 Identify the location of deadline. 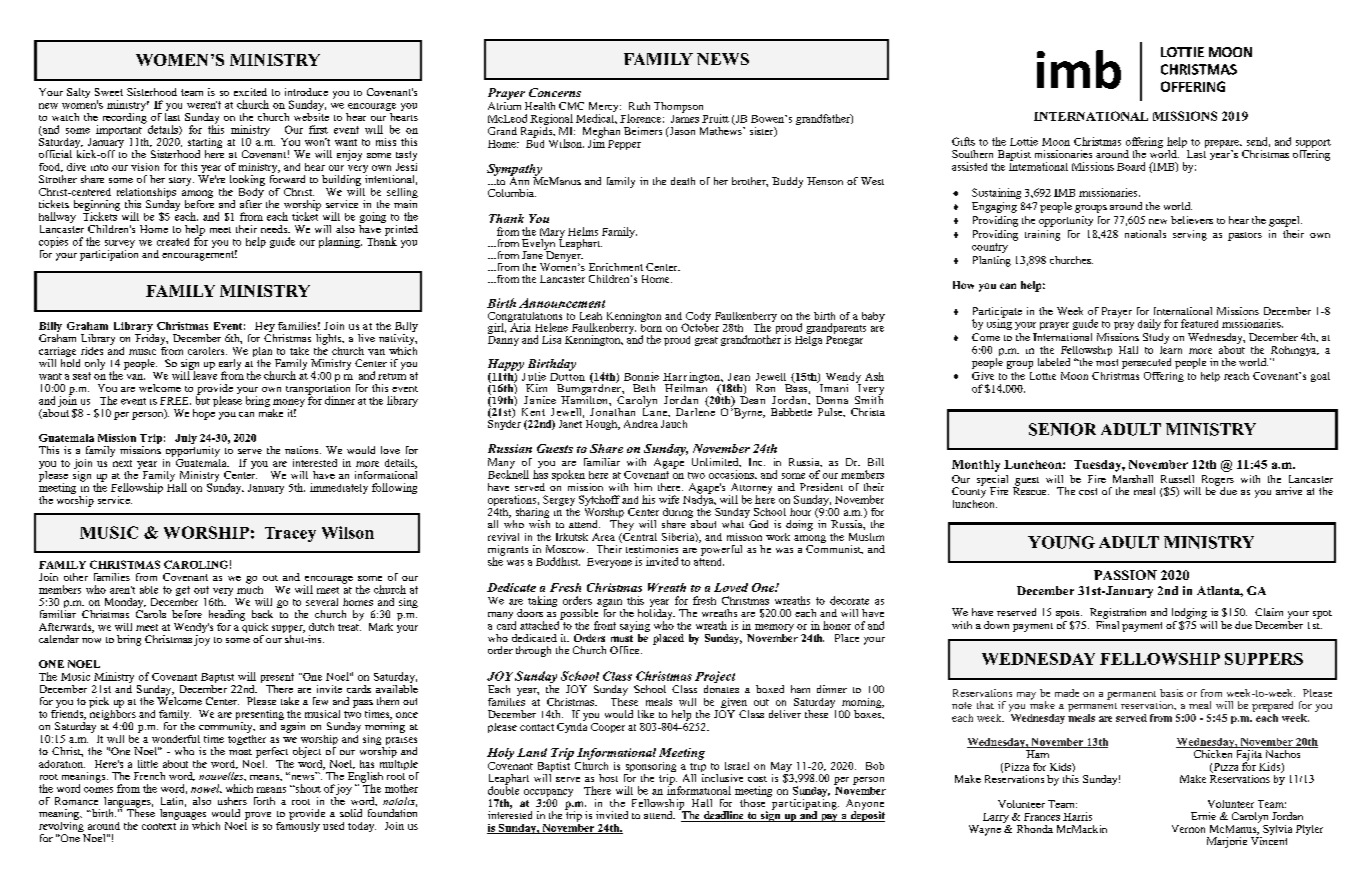
(724, 816).
